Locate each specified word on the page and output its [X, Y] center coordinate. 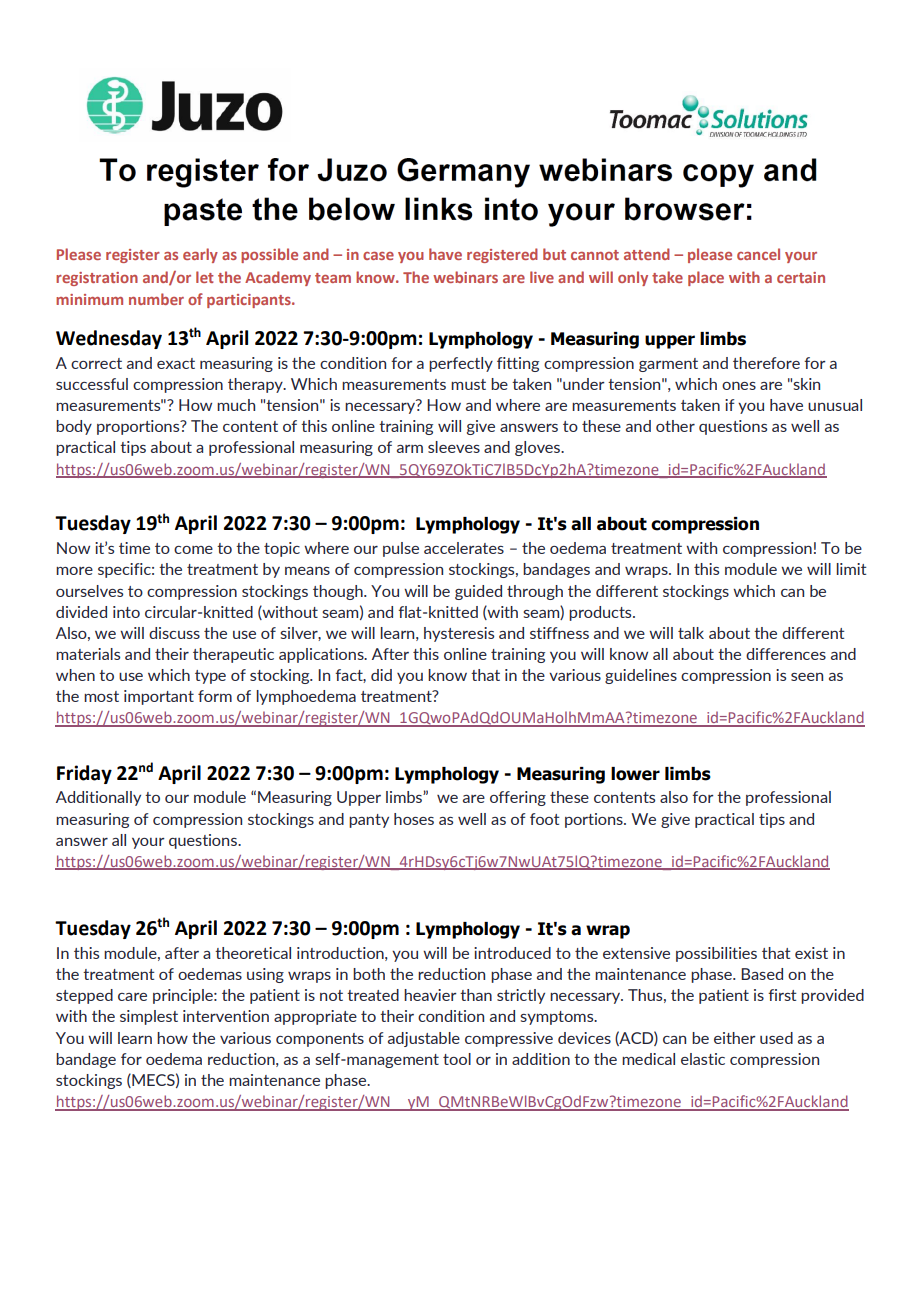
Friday [84, 774]
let [205, 277]
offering [518, 798]
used [776, 1038]
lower [635, 774]
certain [801, 277]
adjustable [424, 1039]
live [542, 277]
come [193, 550]
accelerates [464, 548]
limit [851, 569]
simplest [149, 1017]
